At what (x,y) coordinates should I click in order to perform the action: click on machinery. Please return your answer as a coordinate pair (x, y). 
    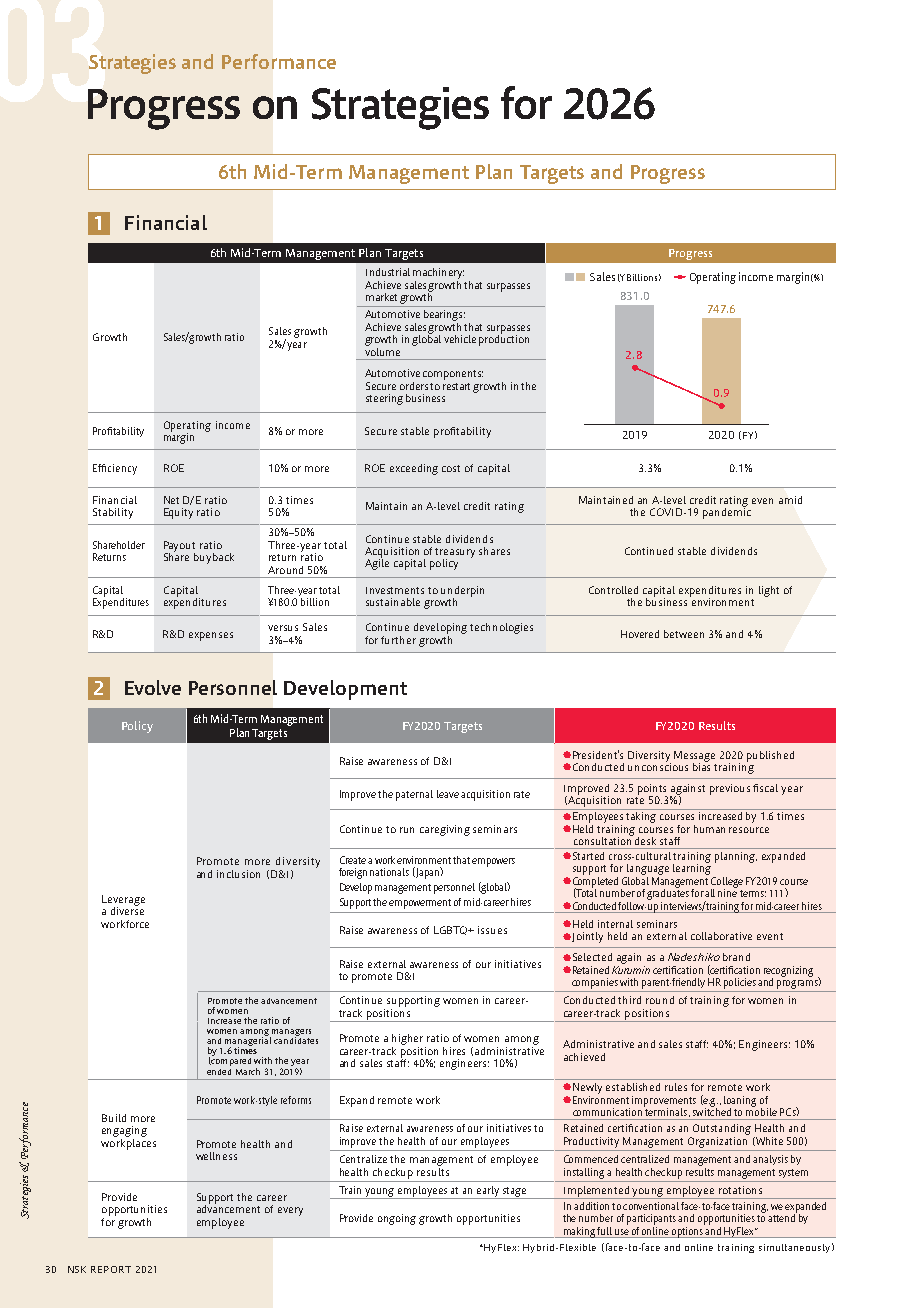
    Looking at the image, I should click on (438, 273).
